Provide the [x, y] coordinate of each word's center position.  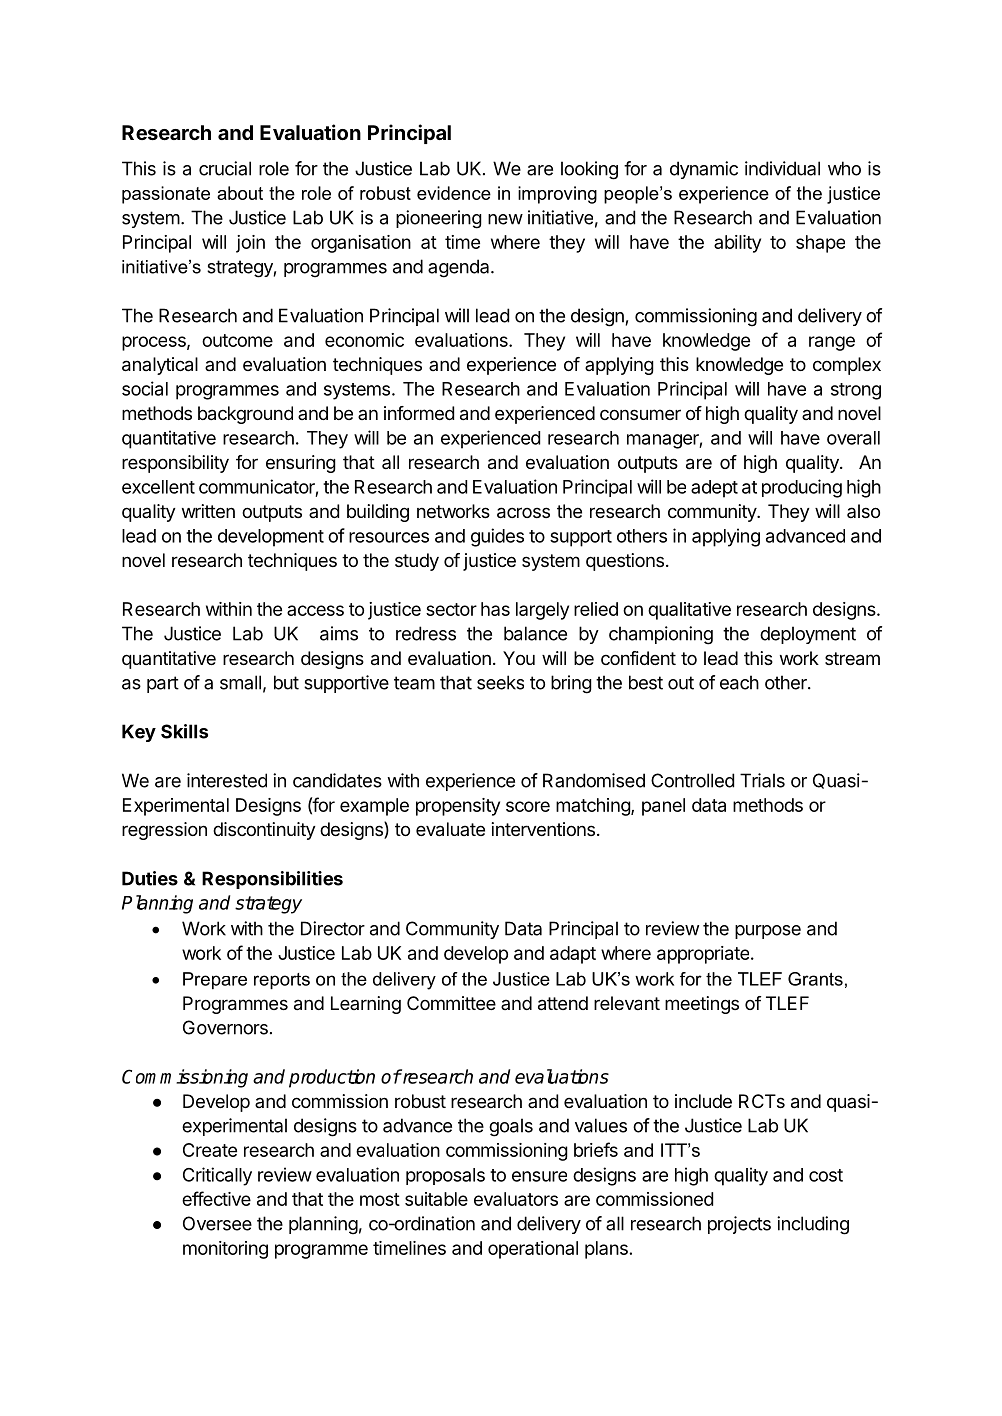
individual [782, 168]
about [240, 193]
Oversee [217, 1223]
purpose [768, 932]
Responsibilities [272, 880]
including [813, 1225]
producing [802, 488]
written [208, 511]
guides [497, 537]
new [505, 219]
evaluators [516, 1199]
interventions [543, 829]
